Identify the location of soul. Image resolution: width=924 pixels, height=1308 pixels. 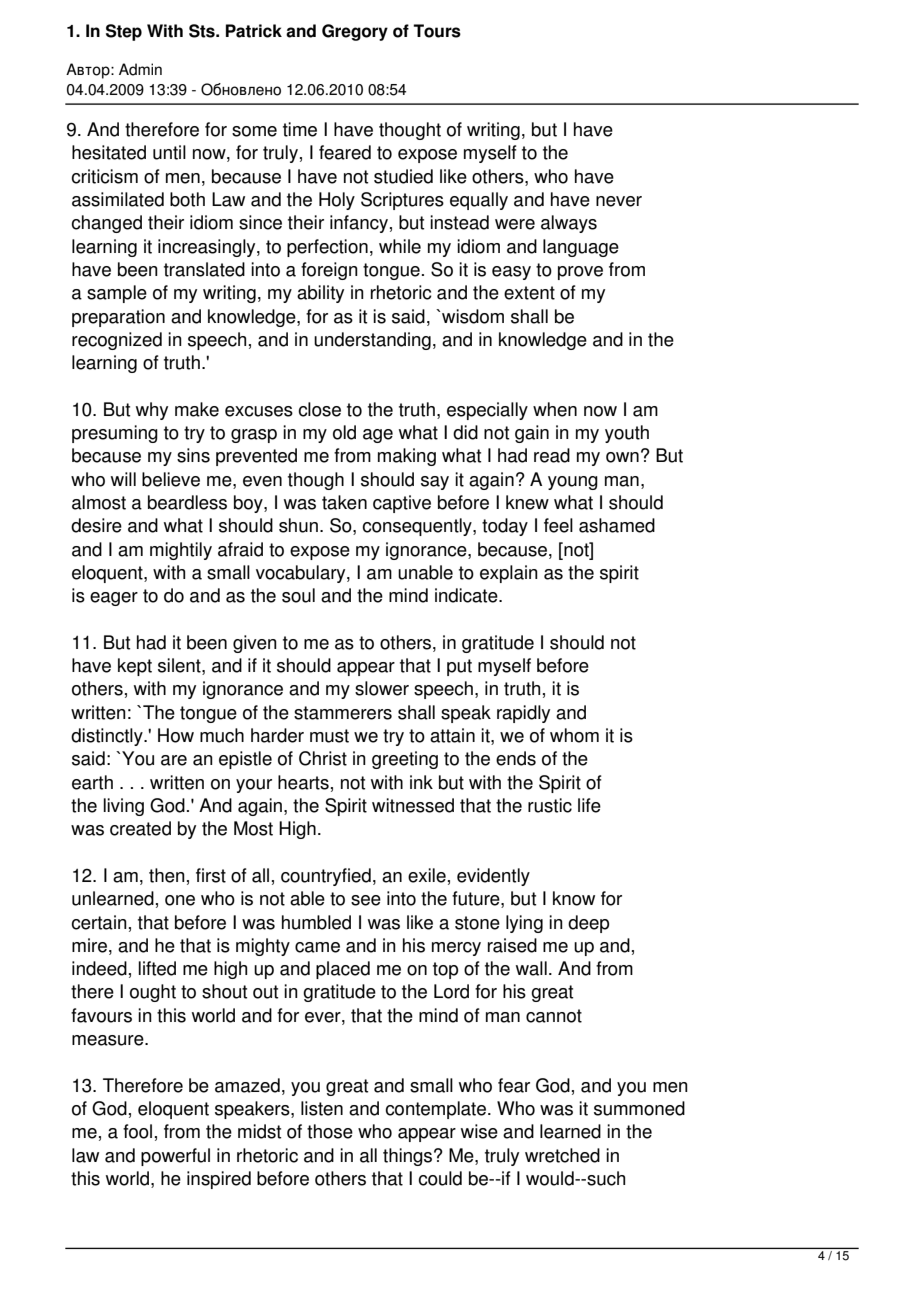
(298, 595).
